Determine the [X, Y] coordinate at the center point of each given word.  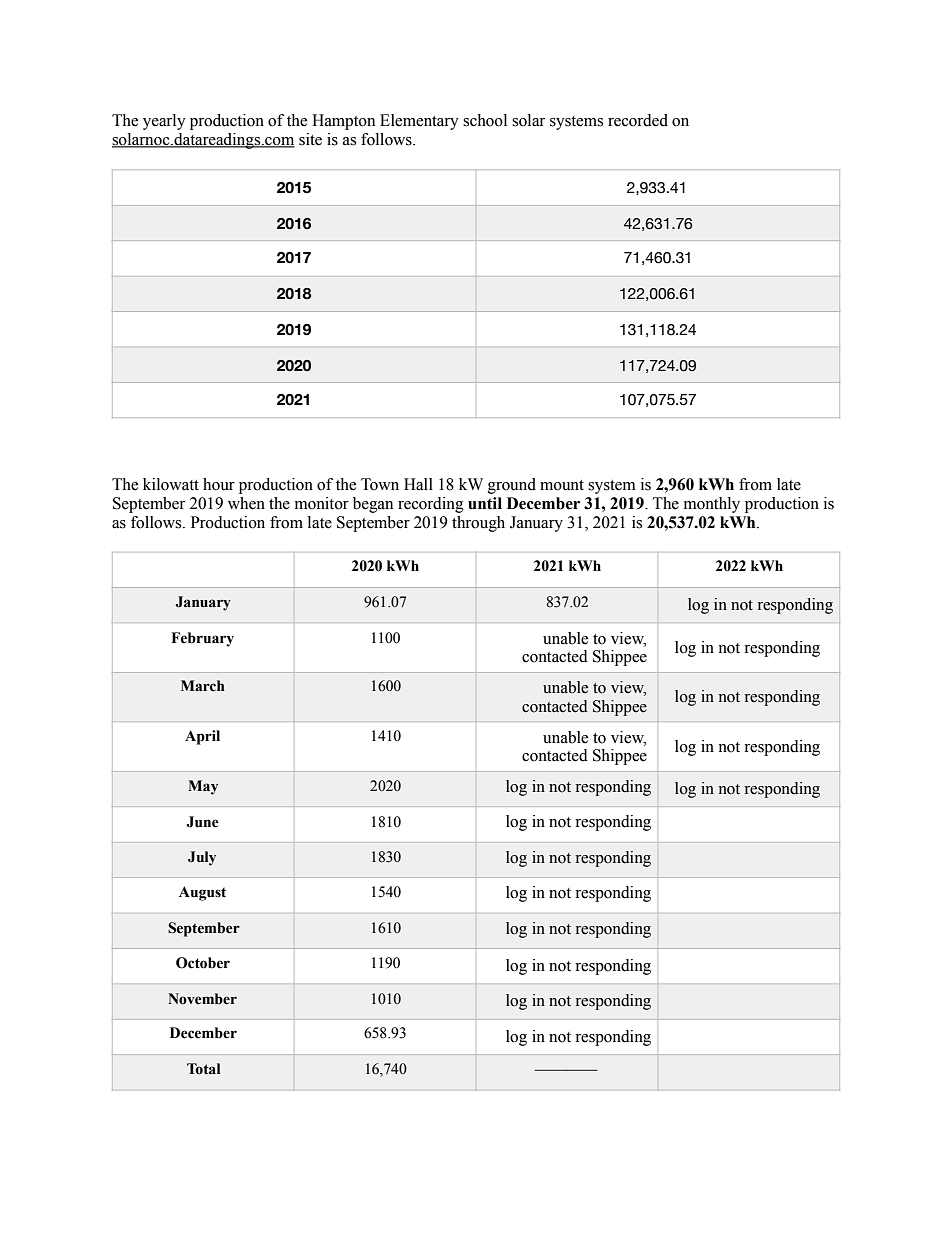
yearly [164, 122]
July [202, 858]
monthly [712, 505]
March [203, 686]
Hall [418, 484]
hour [219, 484]
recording [431, 505]
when [246, 503]
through [478, 524]
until [485, 503]
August [202, 893]
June [202, 822]
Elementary [419, 122]
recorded [638, 120]
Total [204, 1069]
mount [562, 485]
